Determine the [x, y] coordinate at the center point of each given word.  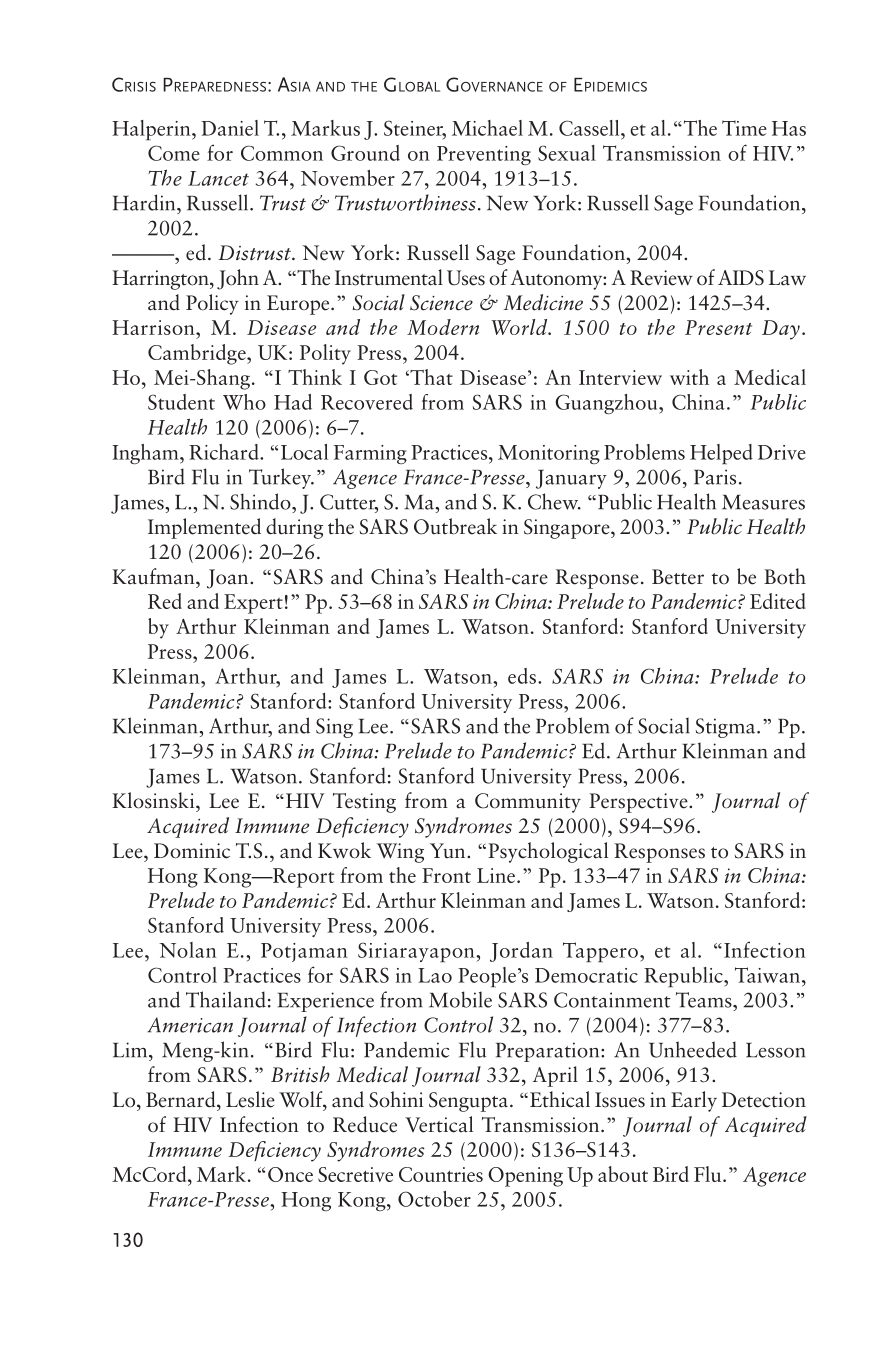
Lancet [218, 178]
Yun [449, 851]
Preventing [484, 155]
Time [744, 128]
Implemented [204, 528]
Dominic [192, 851]
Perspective [639, 803]
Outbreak [455, 526]
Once [290, 1174]
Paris [715, 477]
